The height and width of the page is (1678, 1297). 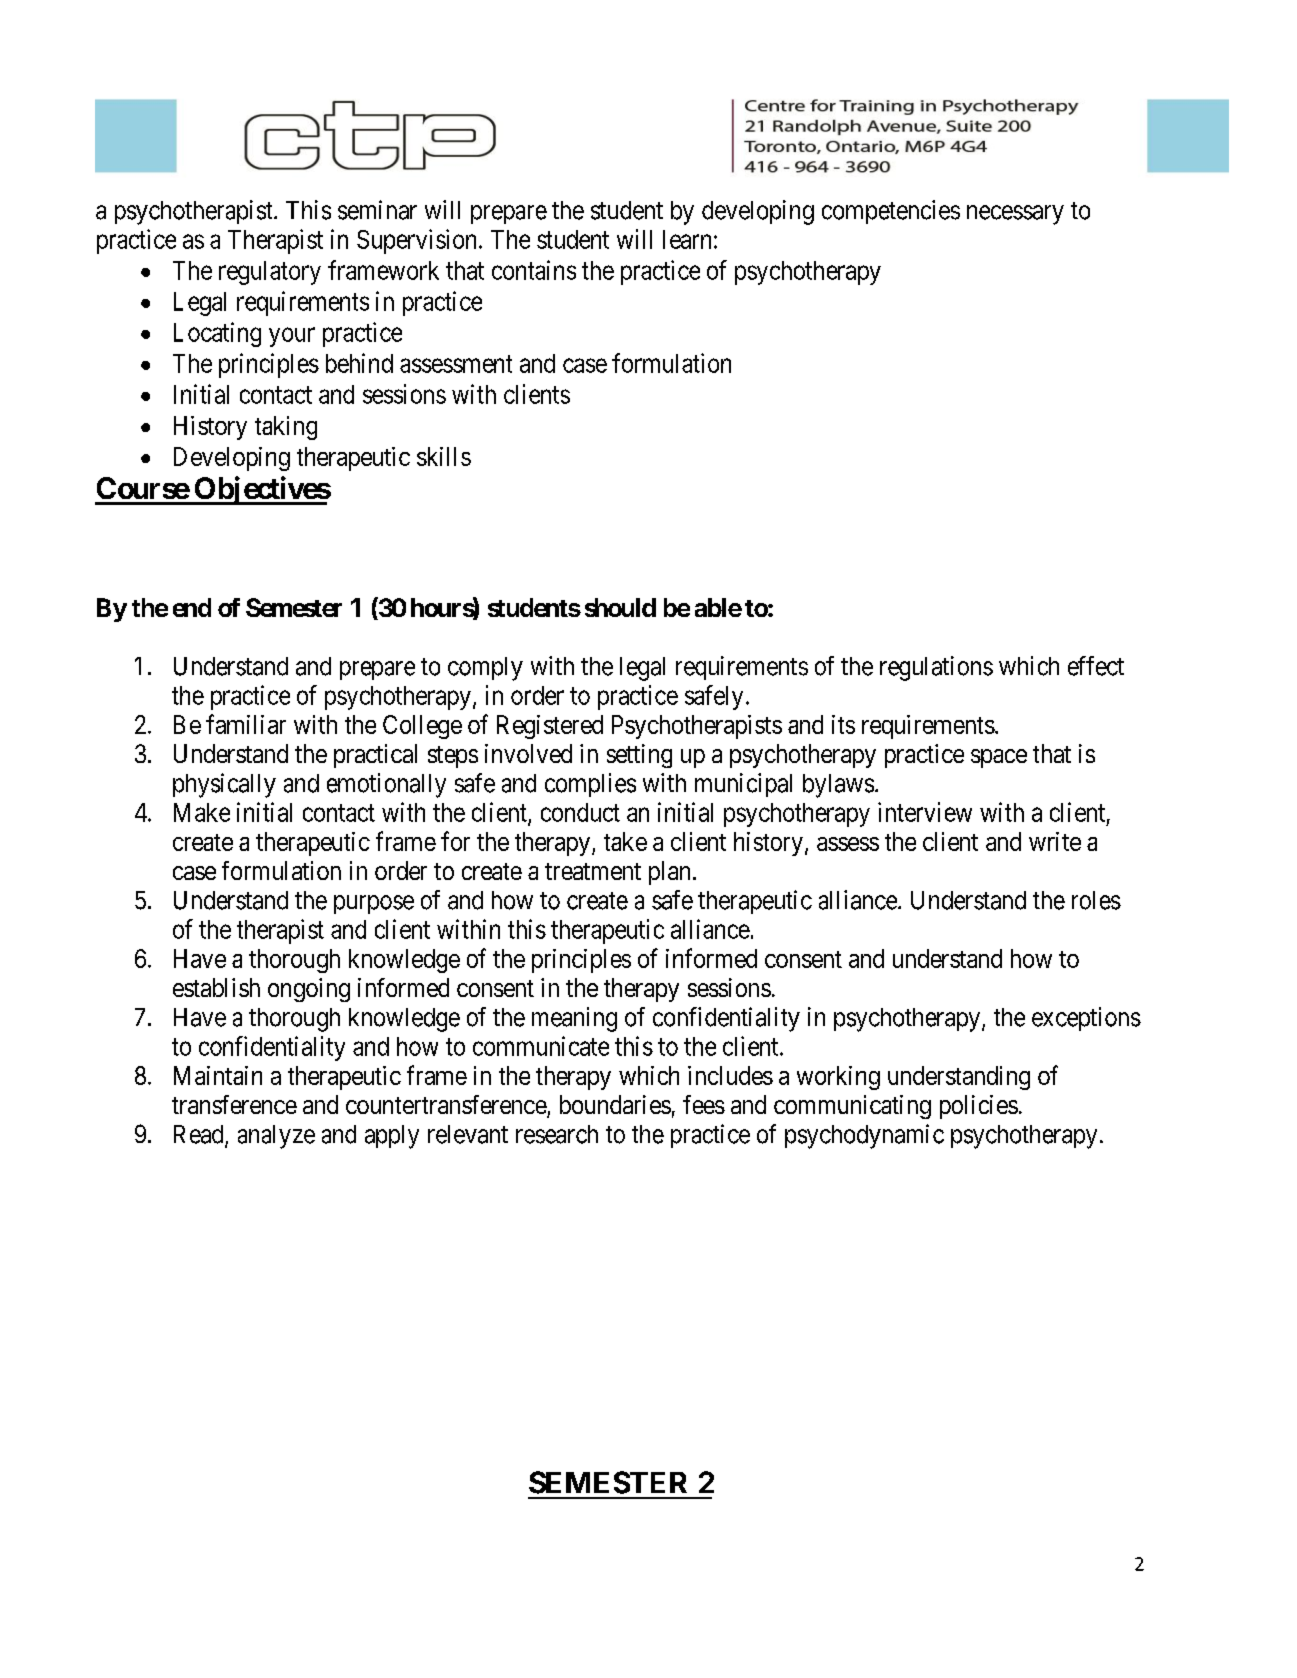 What do you see at coordinates (925, 812) in the page?
I see `interview` at bounding box center [925, 812].
